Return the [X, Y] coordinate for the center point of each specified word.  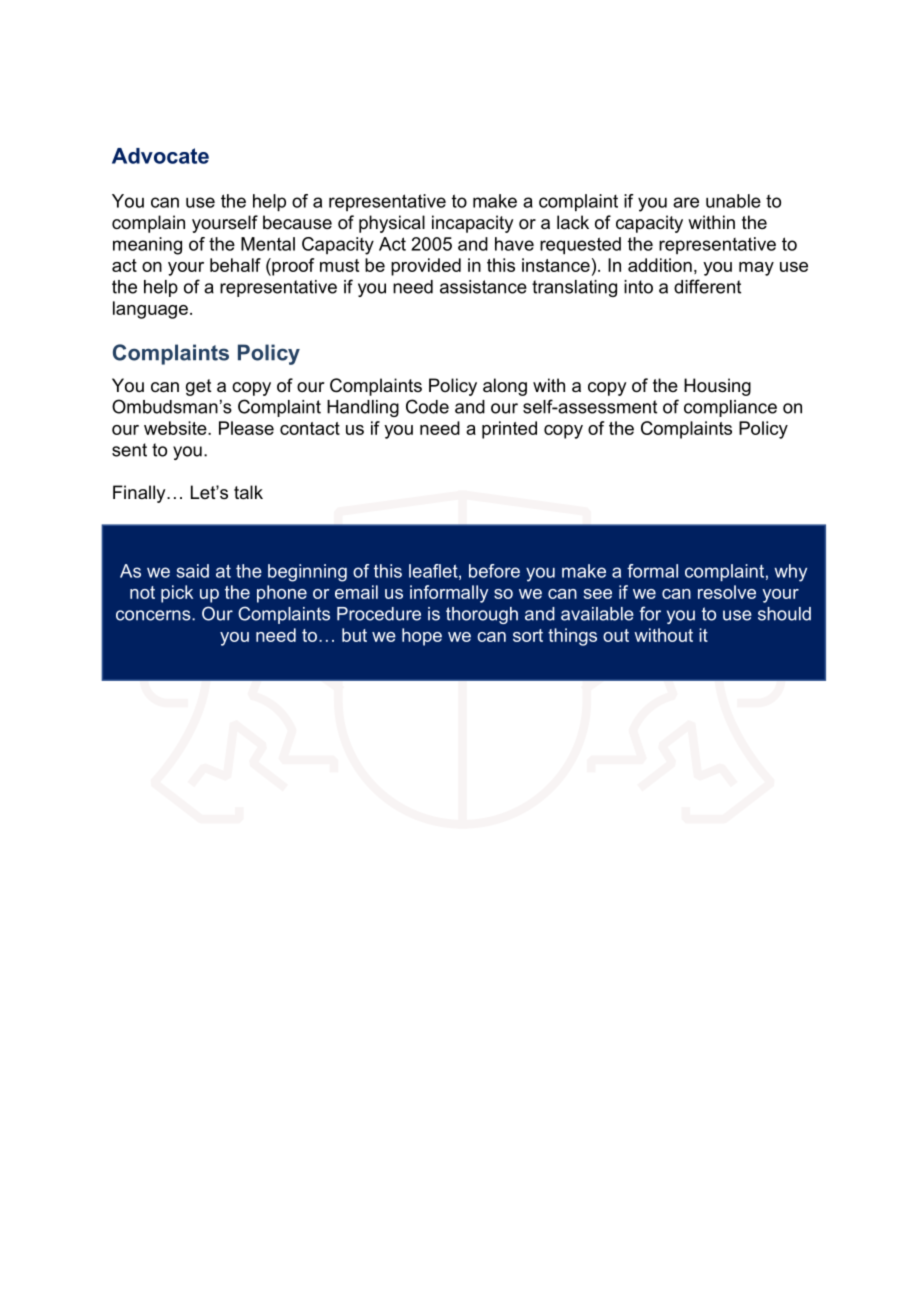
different [707, 286]
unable [733, 201]
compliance [730, 408]
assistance [483, 287]
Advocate [160, 156]
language [150, 310]
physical [392, 224]
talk [248, 492]
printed [509, 430]
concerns [154, 615]
